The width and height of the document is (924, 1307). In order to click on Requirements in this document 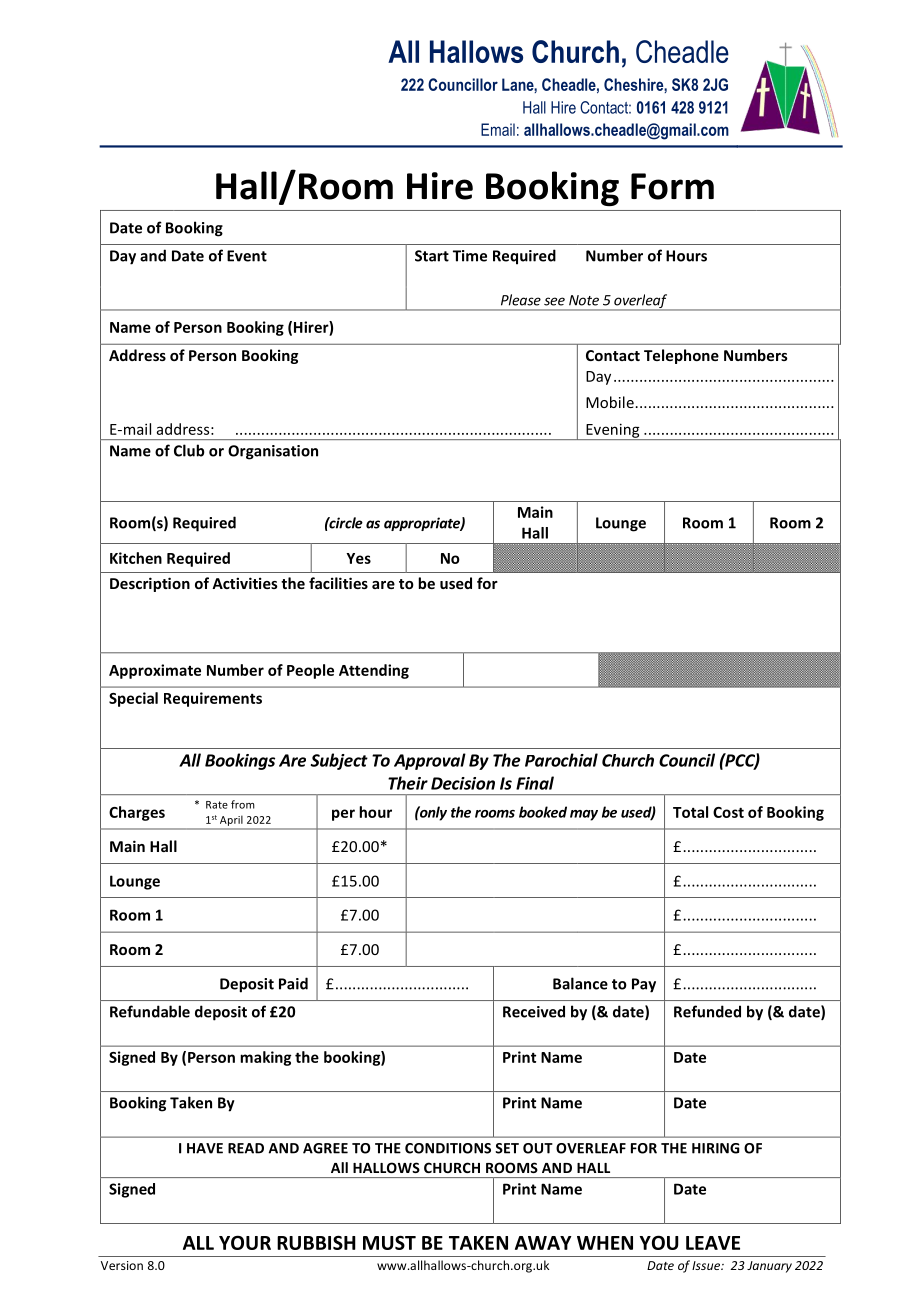, I will do `click(213, 699)`.
